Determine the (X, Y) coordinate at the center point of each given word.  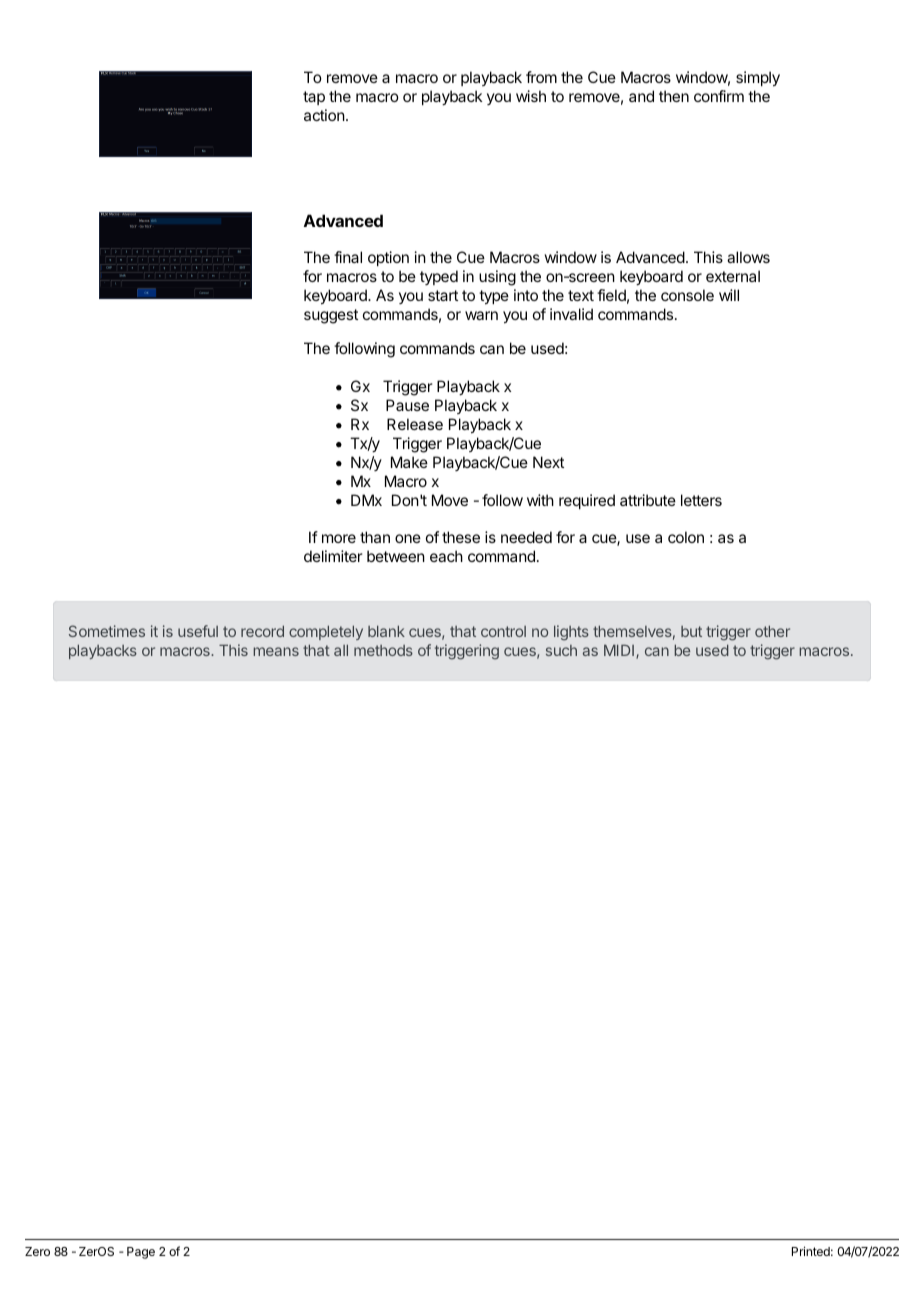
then (674, 96)
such (561, 650)
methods (383, 650)
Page (141, 1253)
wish (531, 96)
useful (198, 631)
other (772, 631)
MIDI (620, 651)
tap (314, 98)
